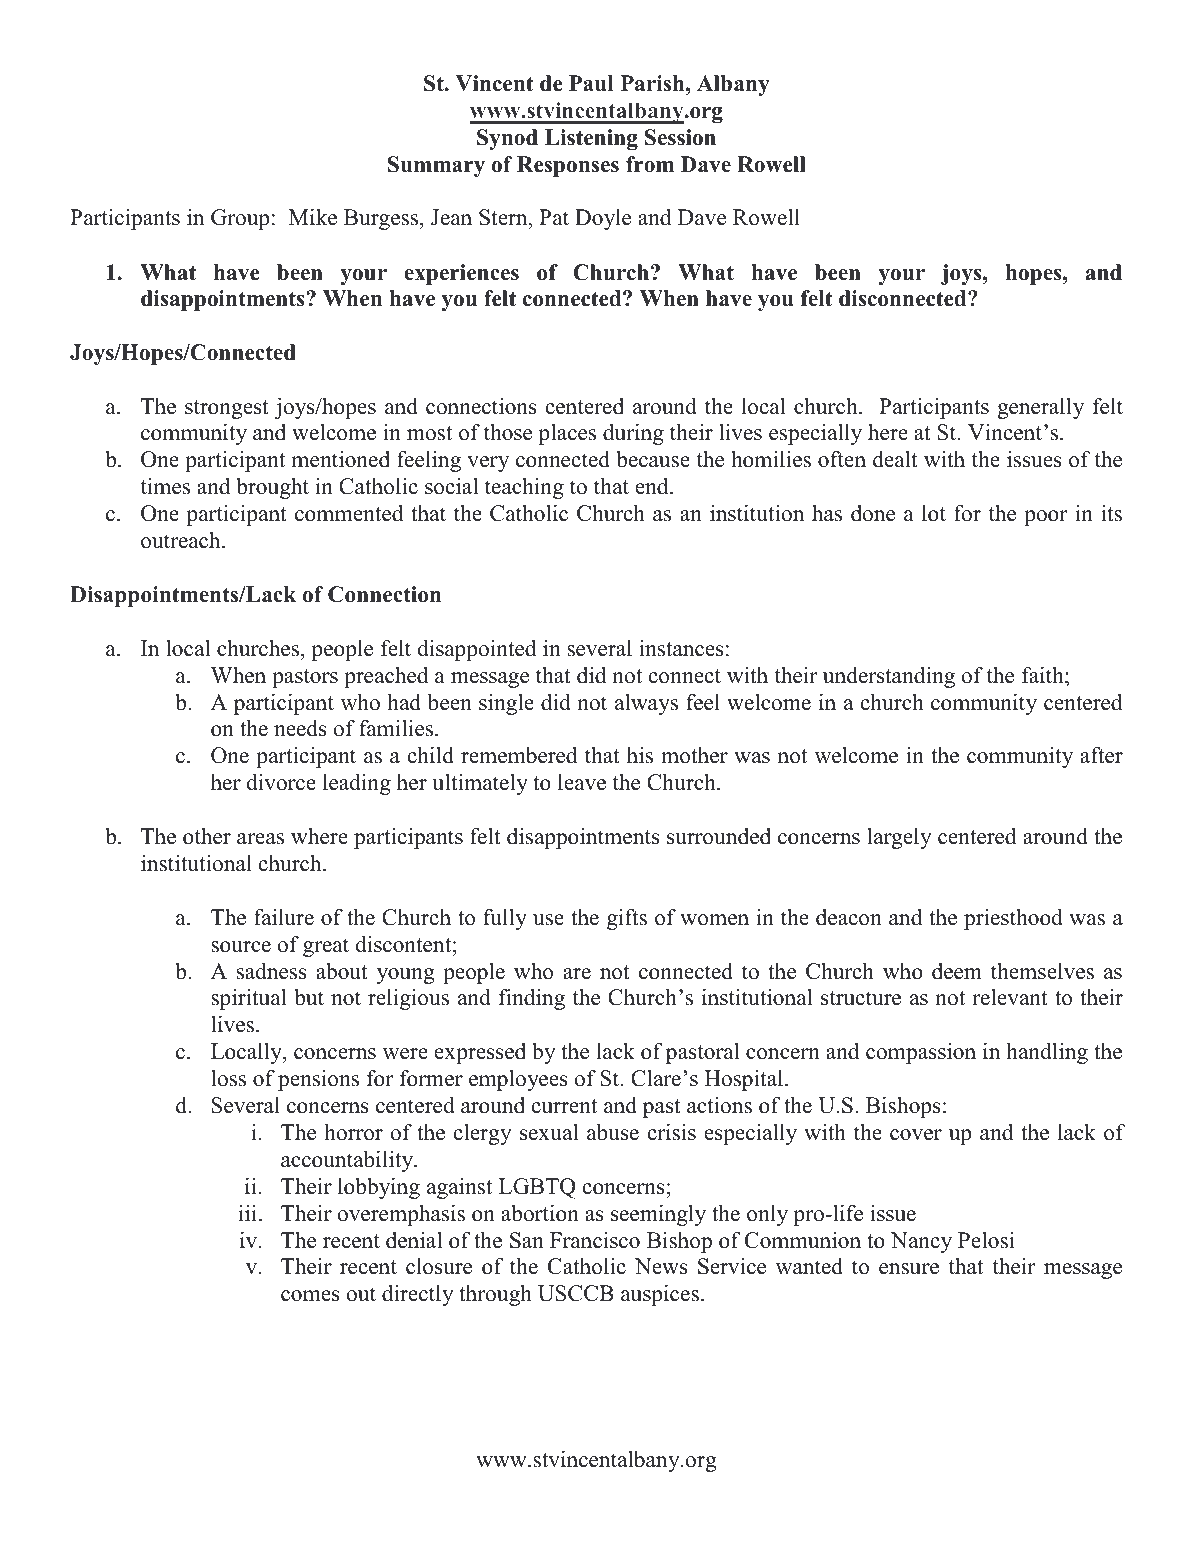 This image has width=1193, height=1544. What do you see at coordinates (272, 971) in the image?
I see `sadness` at bounding box center [272, 971].
